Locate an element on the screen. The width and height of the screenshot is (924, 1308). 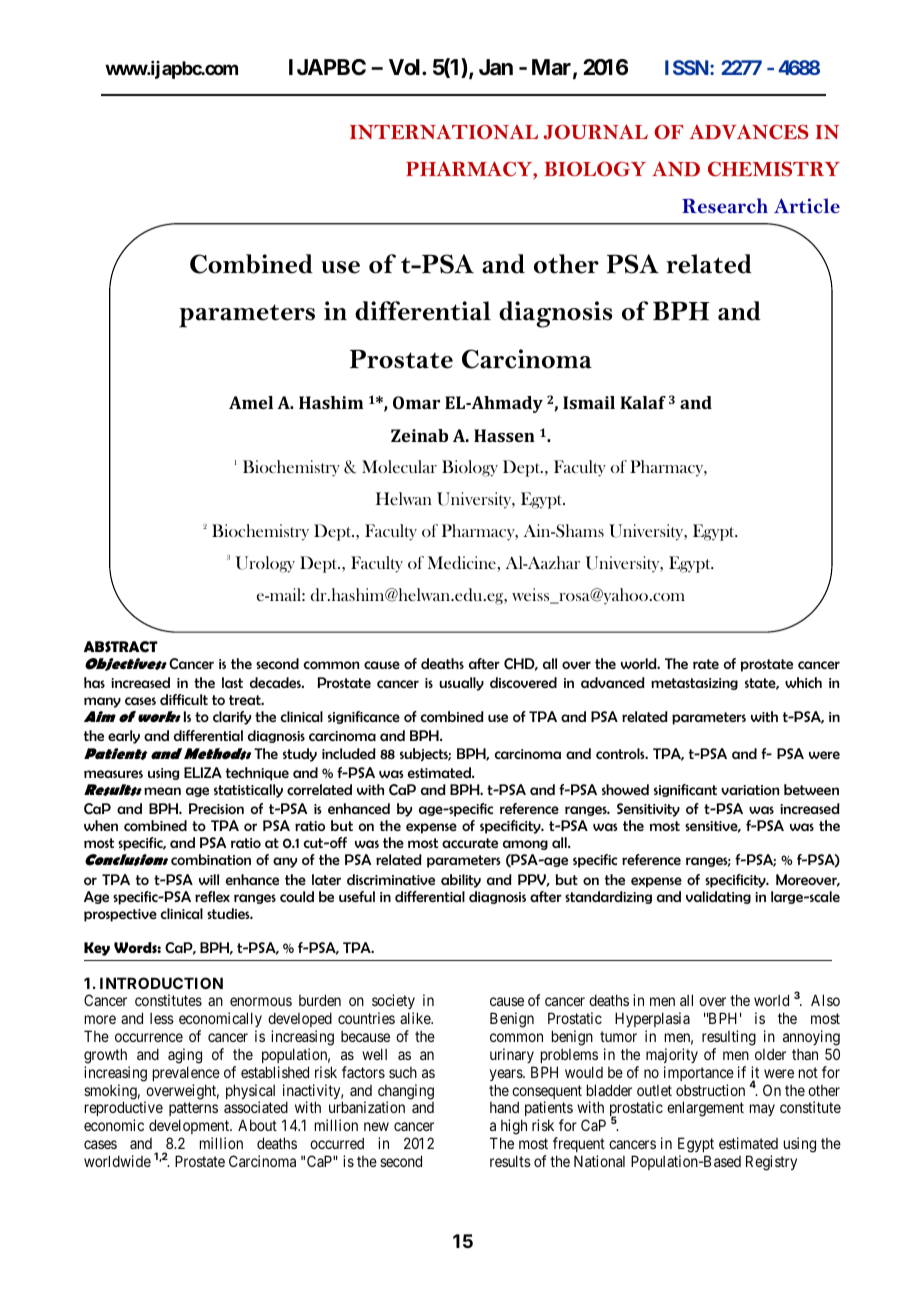
metastasizing is located at coordinates (694, 684).
